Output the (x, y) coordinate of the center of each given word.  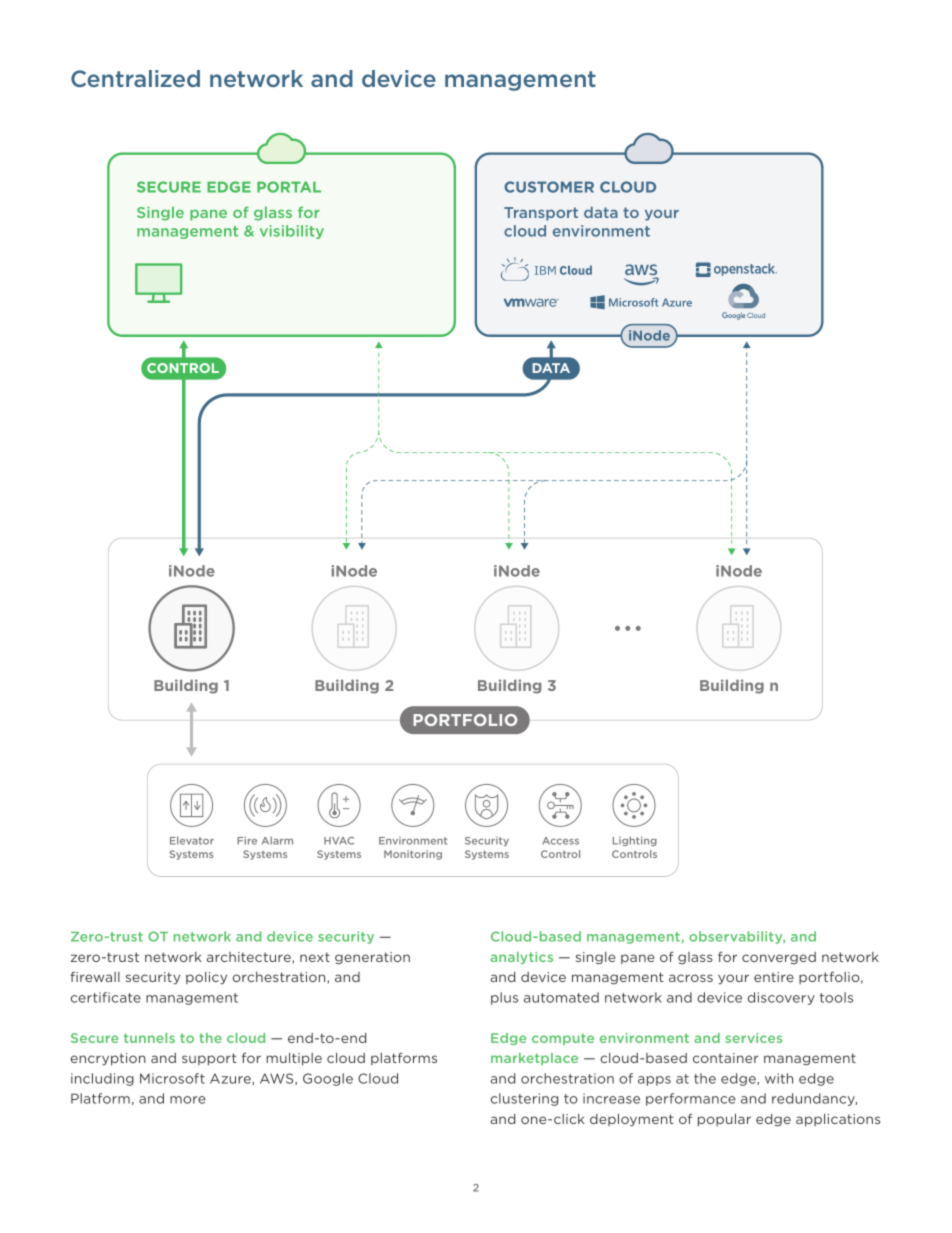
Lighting (635, 841)
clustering (524, 1099)
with (779, 1078)
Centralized (135, 78)
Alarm (277, 840)
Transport (541, 214)
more (188, 1100)
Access (560, 841)
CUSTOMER (549, 187)
